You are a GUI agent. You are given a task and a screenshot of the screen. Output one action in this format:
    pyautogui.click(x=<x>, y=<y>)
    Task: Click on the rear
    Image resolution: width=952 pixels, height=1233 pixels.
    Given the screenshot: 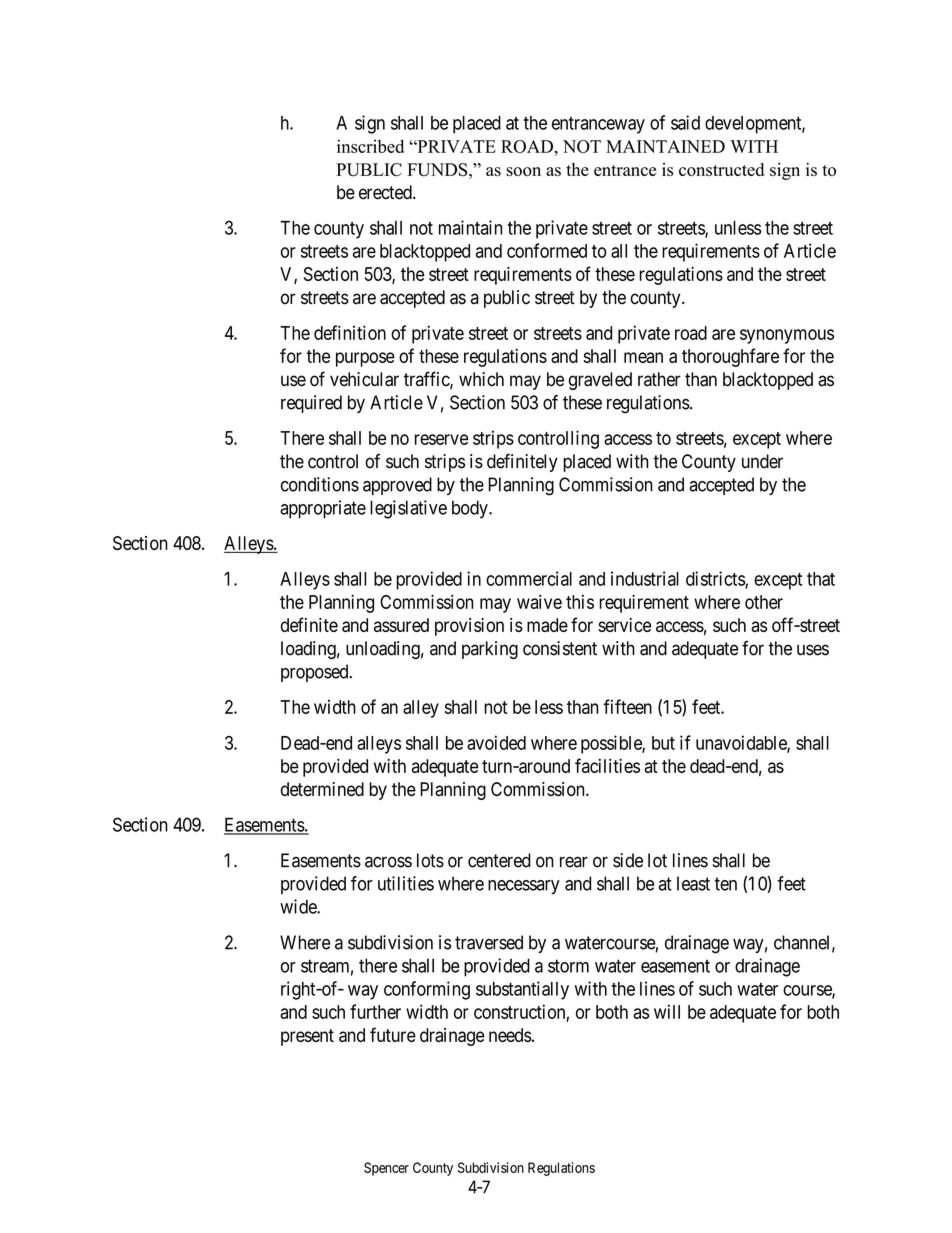 What is the action you would take?
    pyautogui.click(x=574, y=862)
